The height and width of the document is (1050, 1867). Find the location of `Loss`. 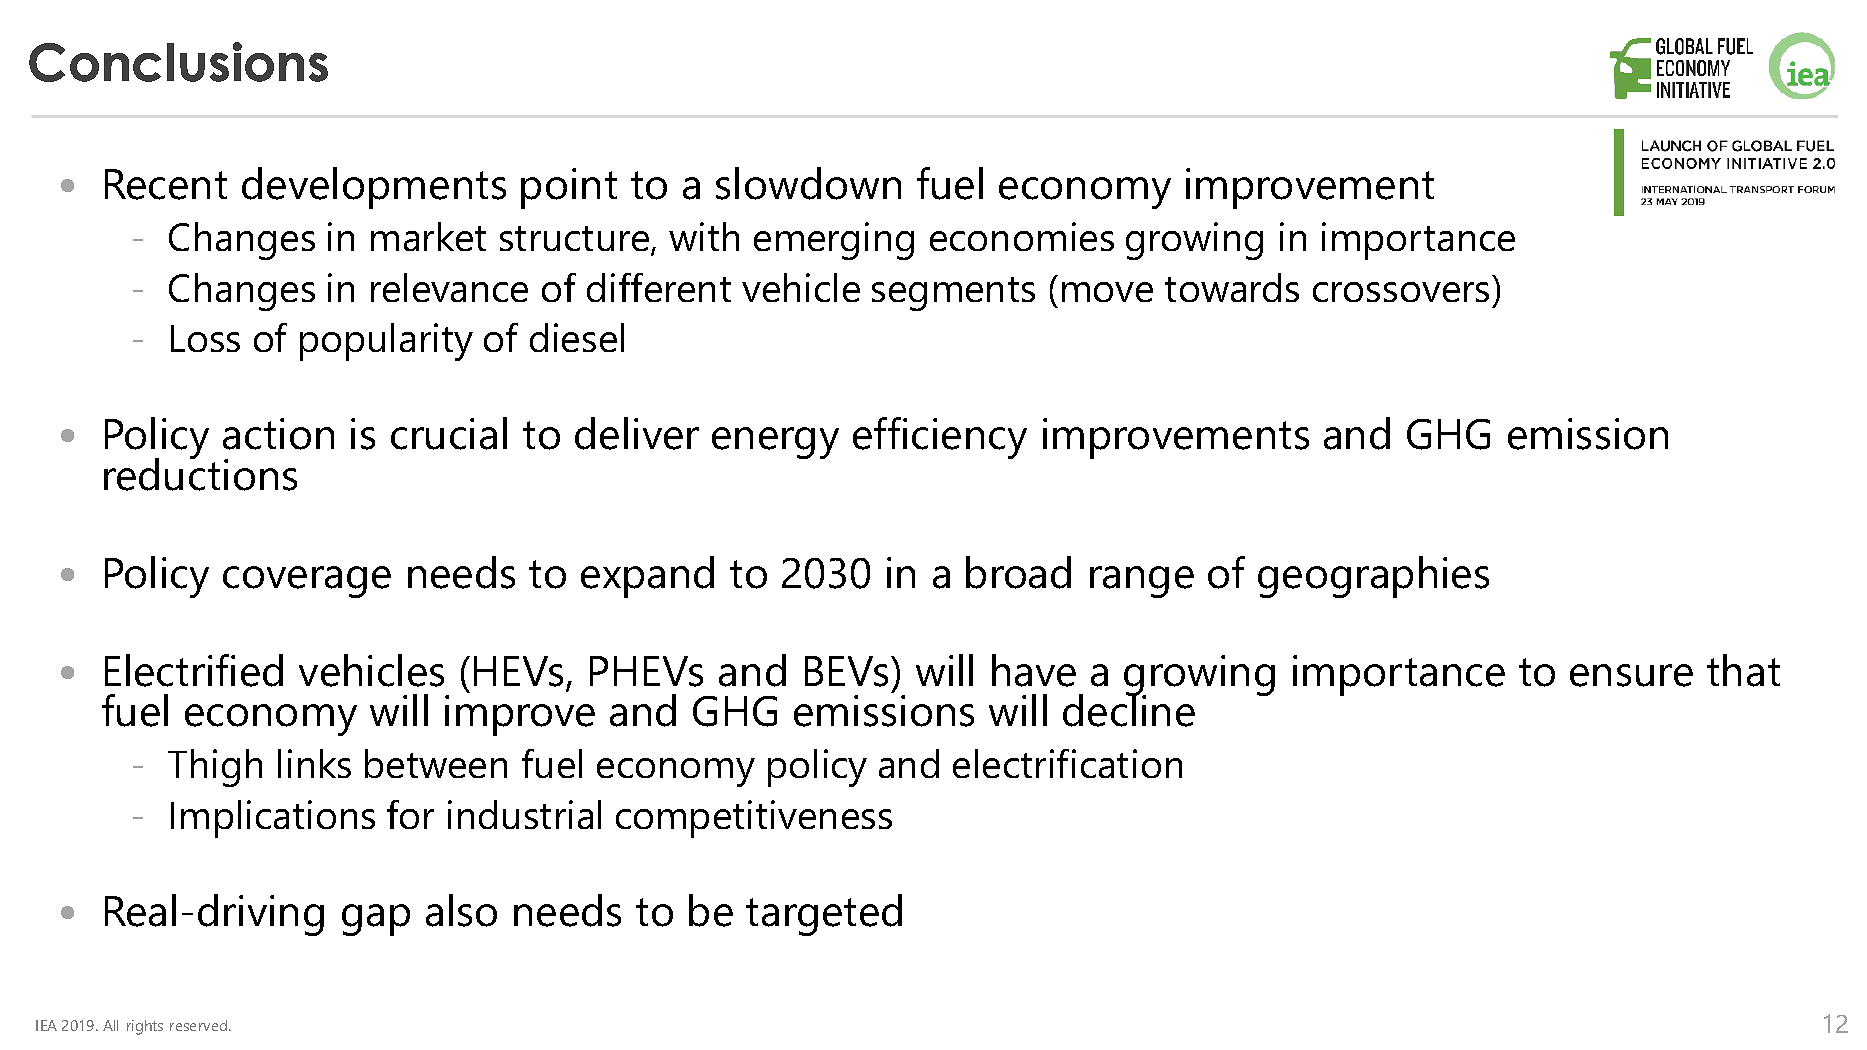

Loss is located at coordinates (205, 338).
